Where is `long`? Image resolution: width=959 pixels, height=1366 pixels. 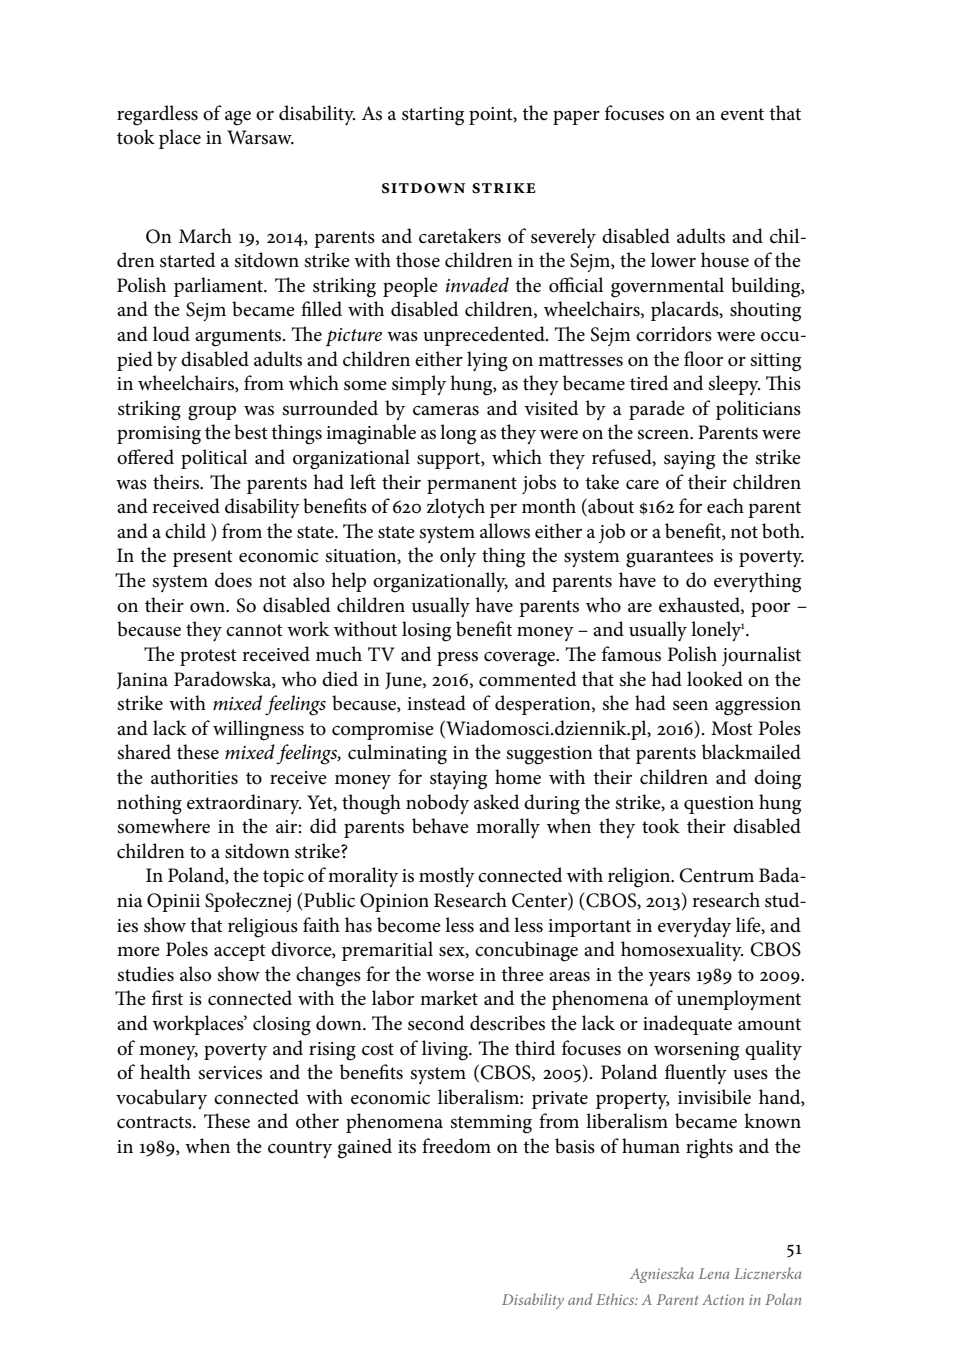
long is located at coordinates (458, 434).
